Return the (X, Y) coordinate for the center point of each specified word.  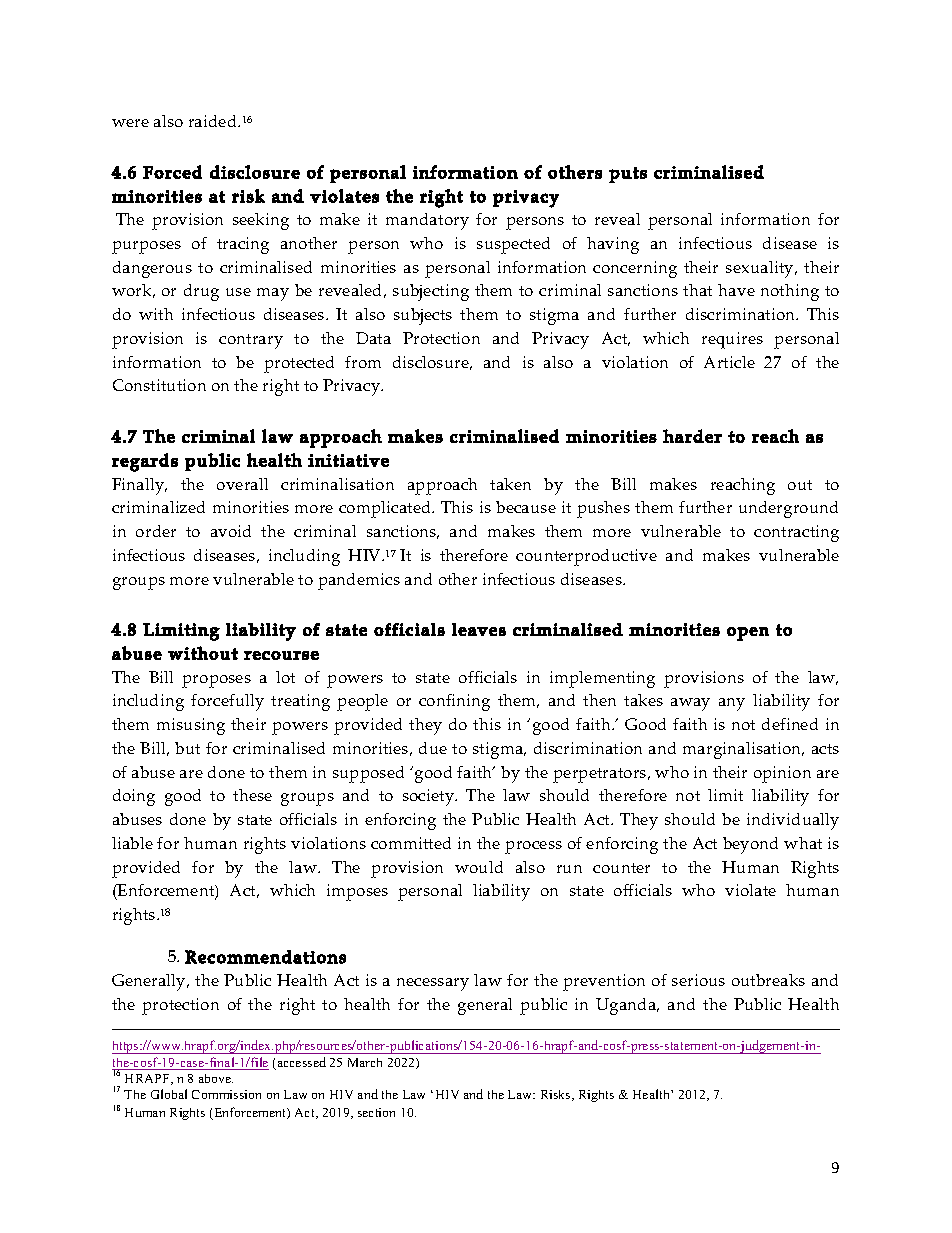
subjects (423, 316)
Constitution (159, 385)
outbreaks (768, 980)
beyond (750, 845)
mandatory (427, 221)
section (376, 1112)
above (216, 1078)
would (479, 867)
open (748, 634)
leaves (479, 629)
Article (729, 362)
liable (132, 843)
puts (628, 175)
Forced (172, 172)
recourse (281, 655)
